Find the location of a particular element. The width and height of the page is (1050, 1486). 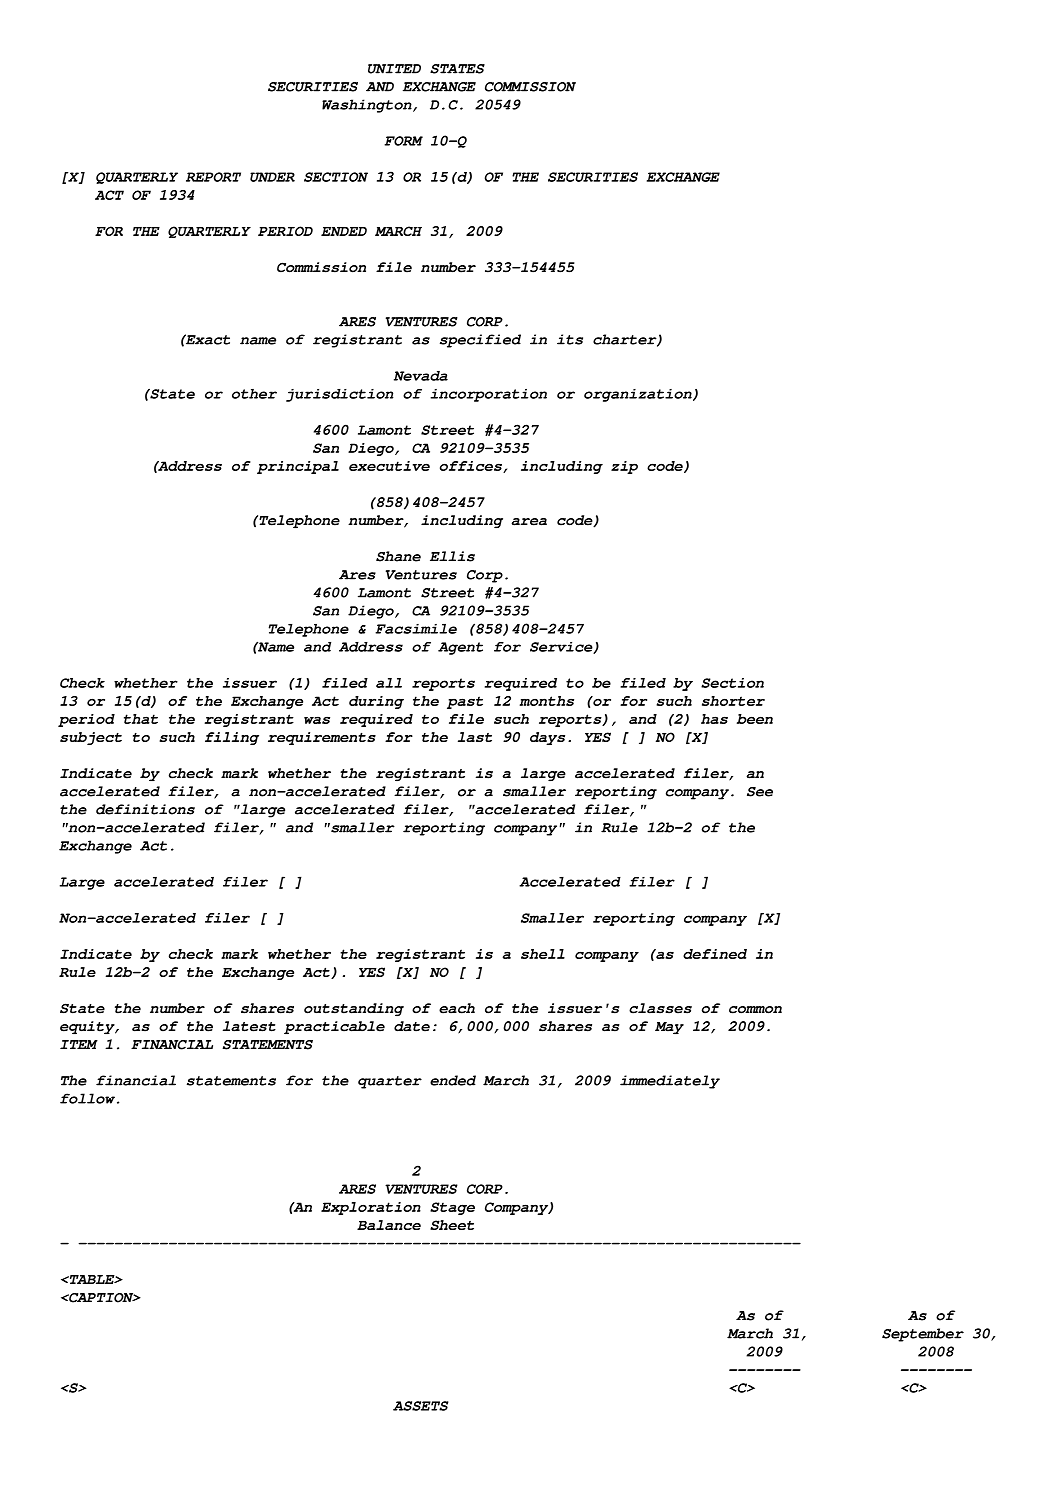

latest is located at coordinates (249, 1026).
